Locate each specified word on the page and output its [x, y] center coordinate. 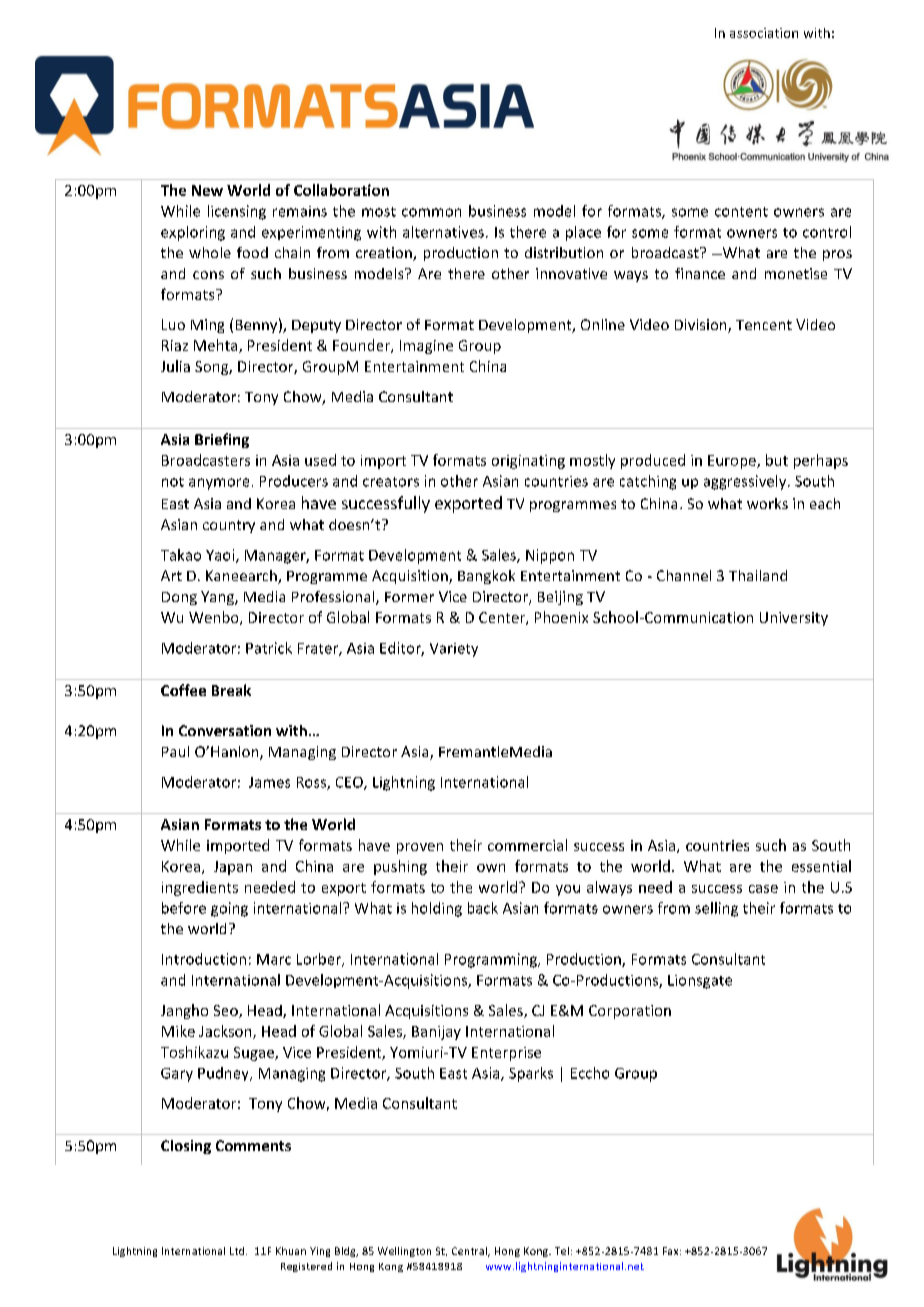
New [207, 190]
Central [470, 1252]
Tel [562, 1251]
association [764, 33]
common [431, 212]
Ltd [238, 1251]
